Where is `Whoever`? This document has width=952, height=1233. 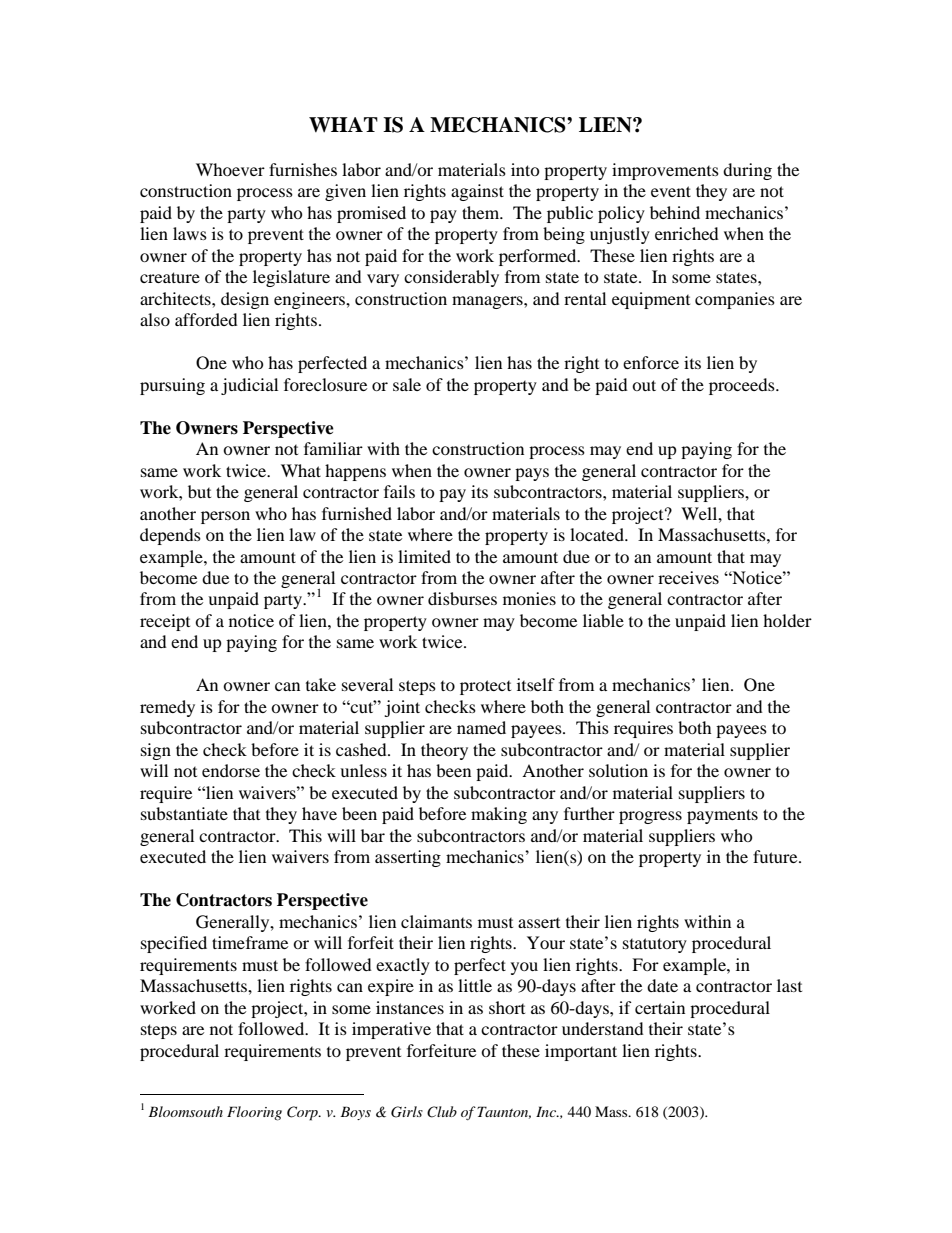
Whoever is located at coordinates (230, 169).
